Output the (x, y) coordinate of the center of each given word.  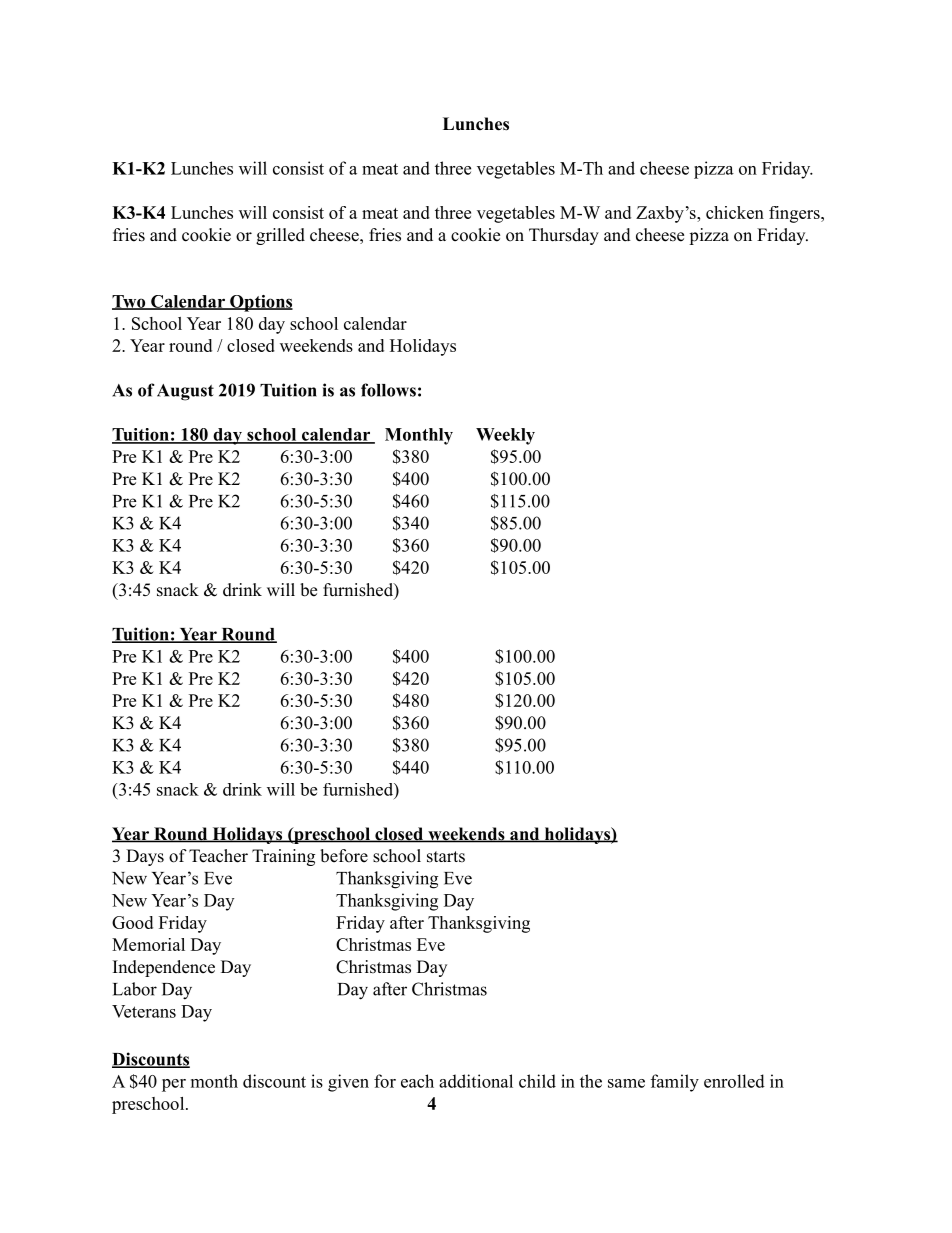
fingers (795, 214)
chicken (735, 212)
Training (283, 857)
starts (446, 857)
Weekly (505, 436)
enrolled (734, 1081)
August (185, 392)
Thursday (564, 236)
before (344, 856)
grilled (280, 236)
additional (476, 1081)
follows (388, 390)
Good (132, 922)
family (675, 1083)
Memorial (148, 944)
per (174, 1085)
